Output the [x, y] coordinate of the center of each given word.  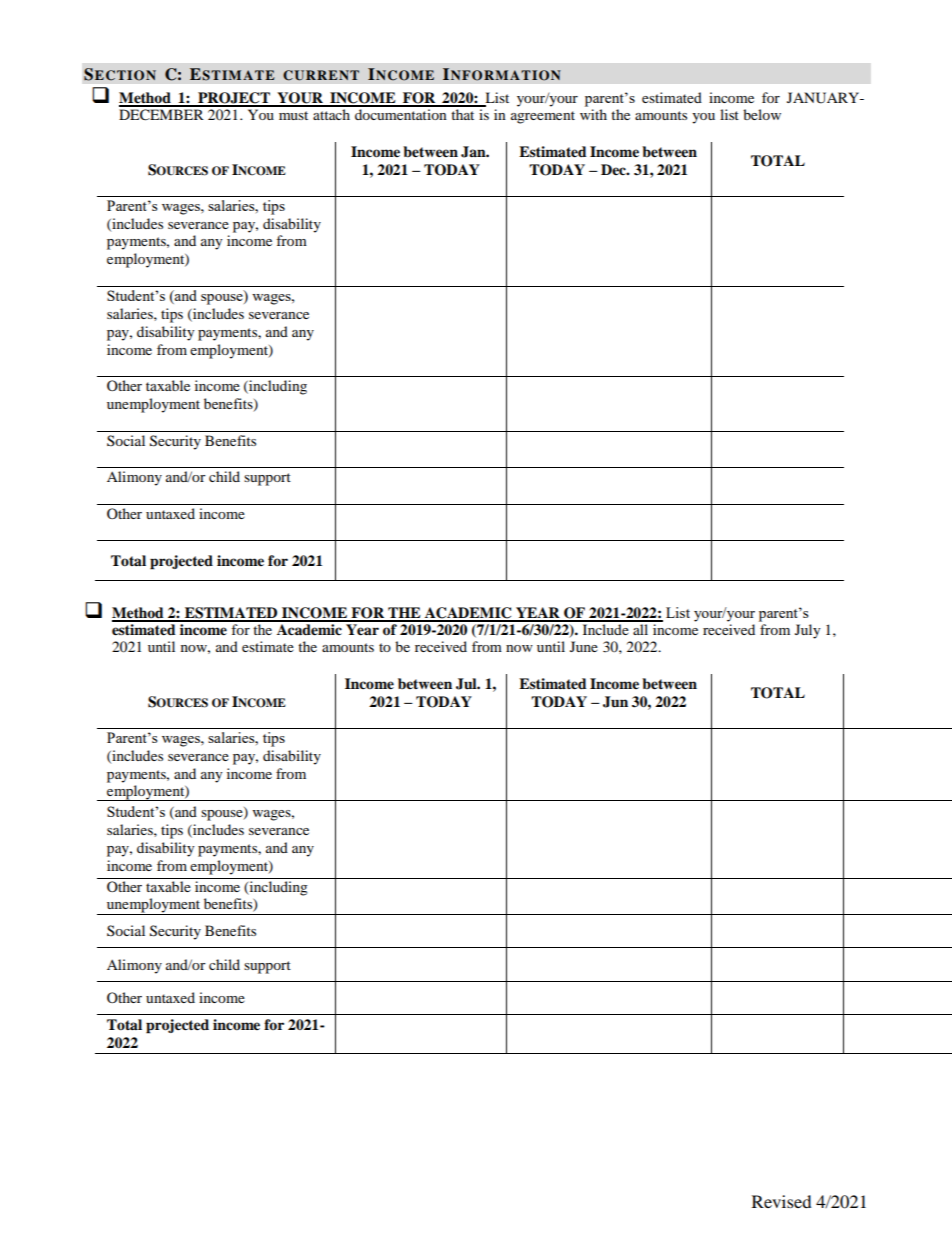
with [593, 114]
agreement [543, 117]
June [584, 646]
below [762, 114]
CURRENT [321, 75]
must [293, 115]
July [808, 631]
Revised [782, 1201]
